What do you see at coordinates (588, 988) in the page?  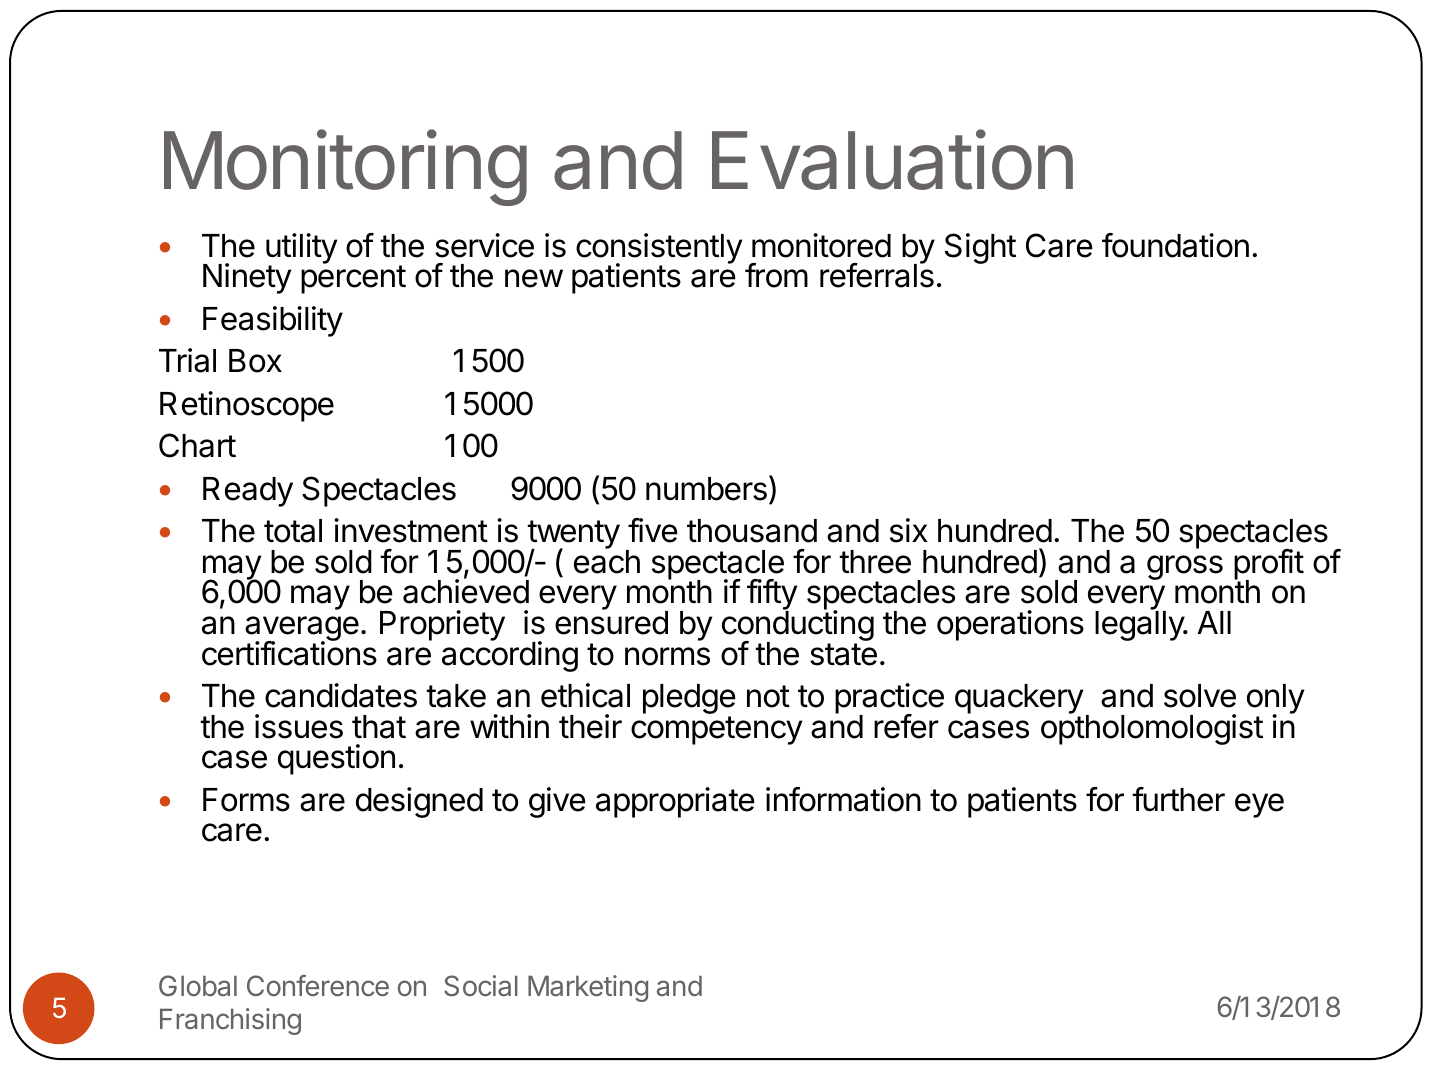 I see `Marketing` at bounding box center [588, 988].
